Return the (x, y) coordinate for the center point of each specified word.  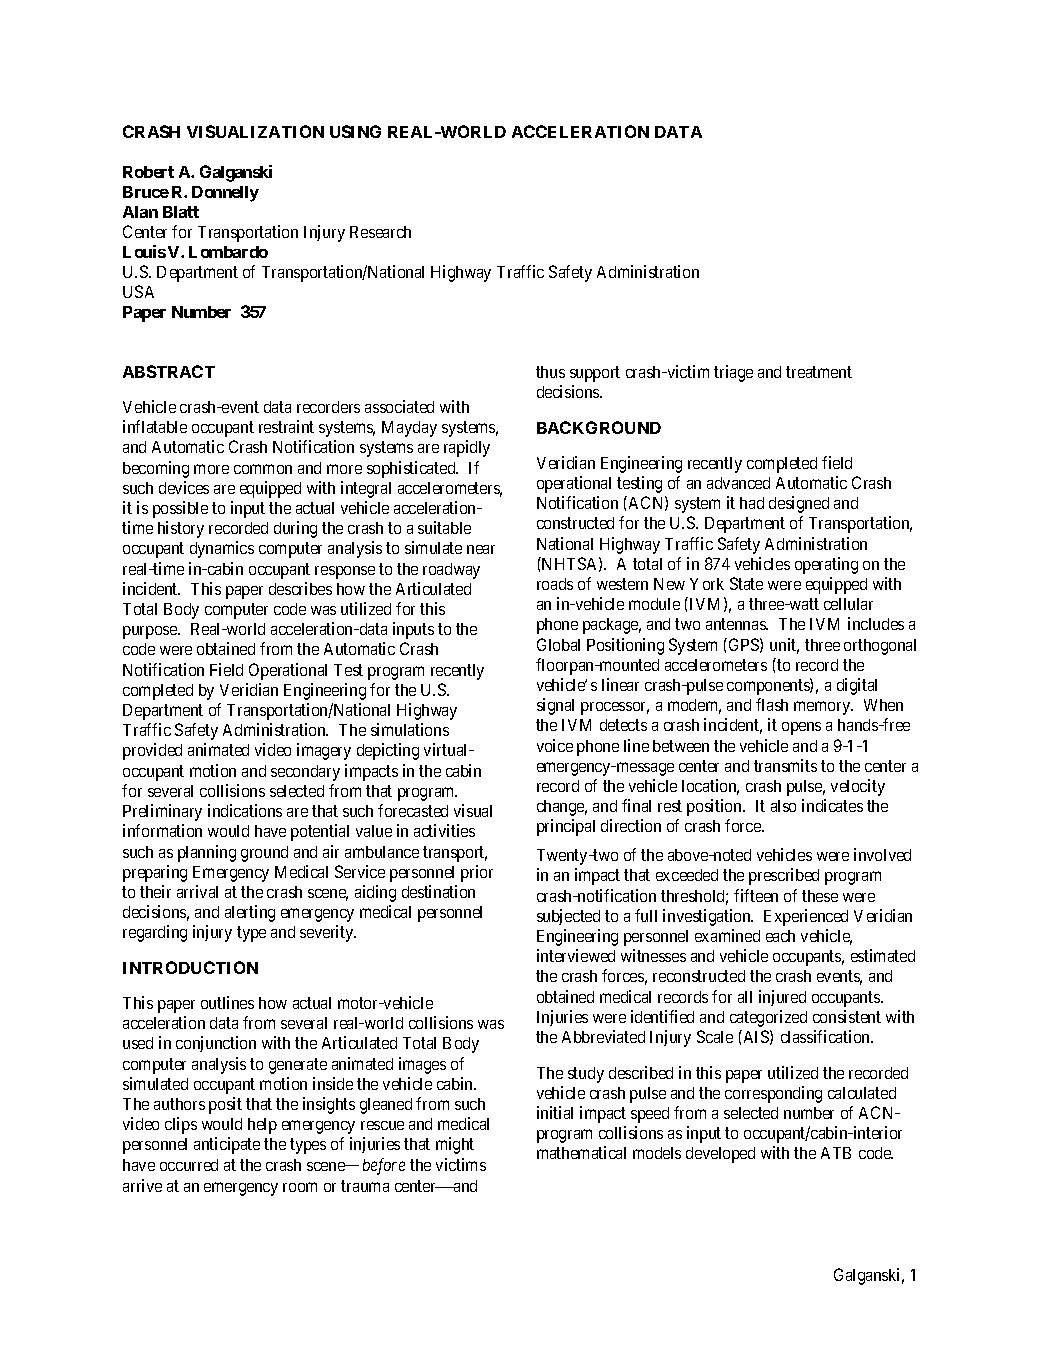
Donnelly (225, 194)
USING (355, 131)
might (455, 1145)
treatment (819, 372)
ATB (836, 1153)
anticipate (227, 1145)
